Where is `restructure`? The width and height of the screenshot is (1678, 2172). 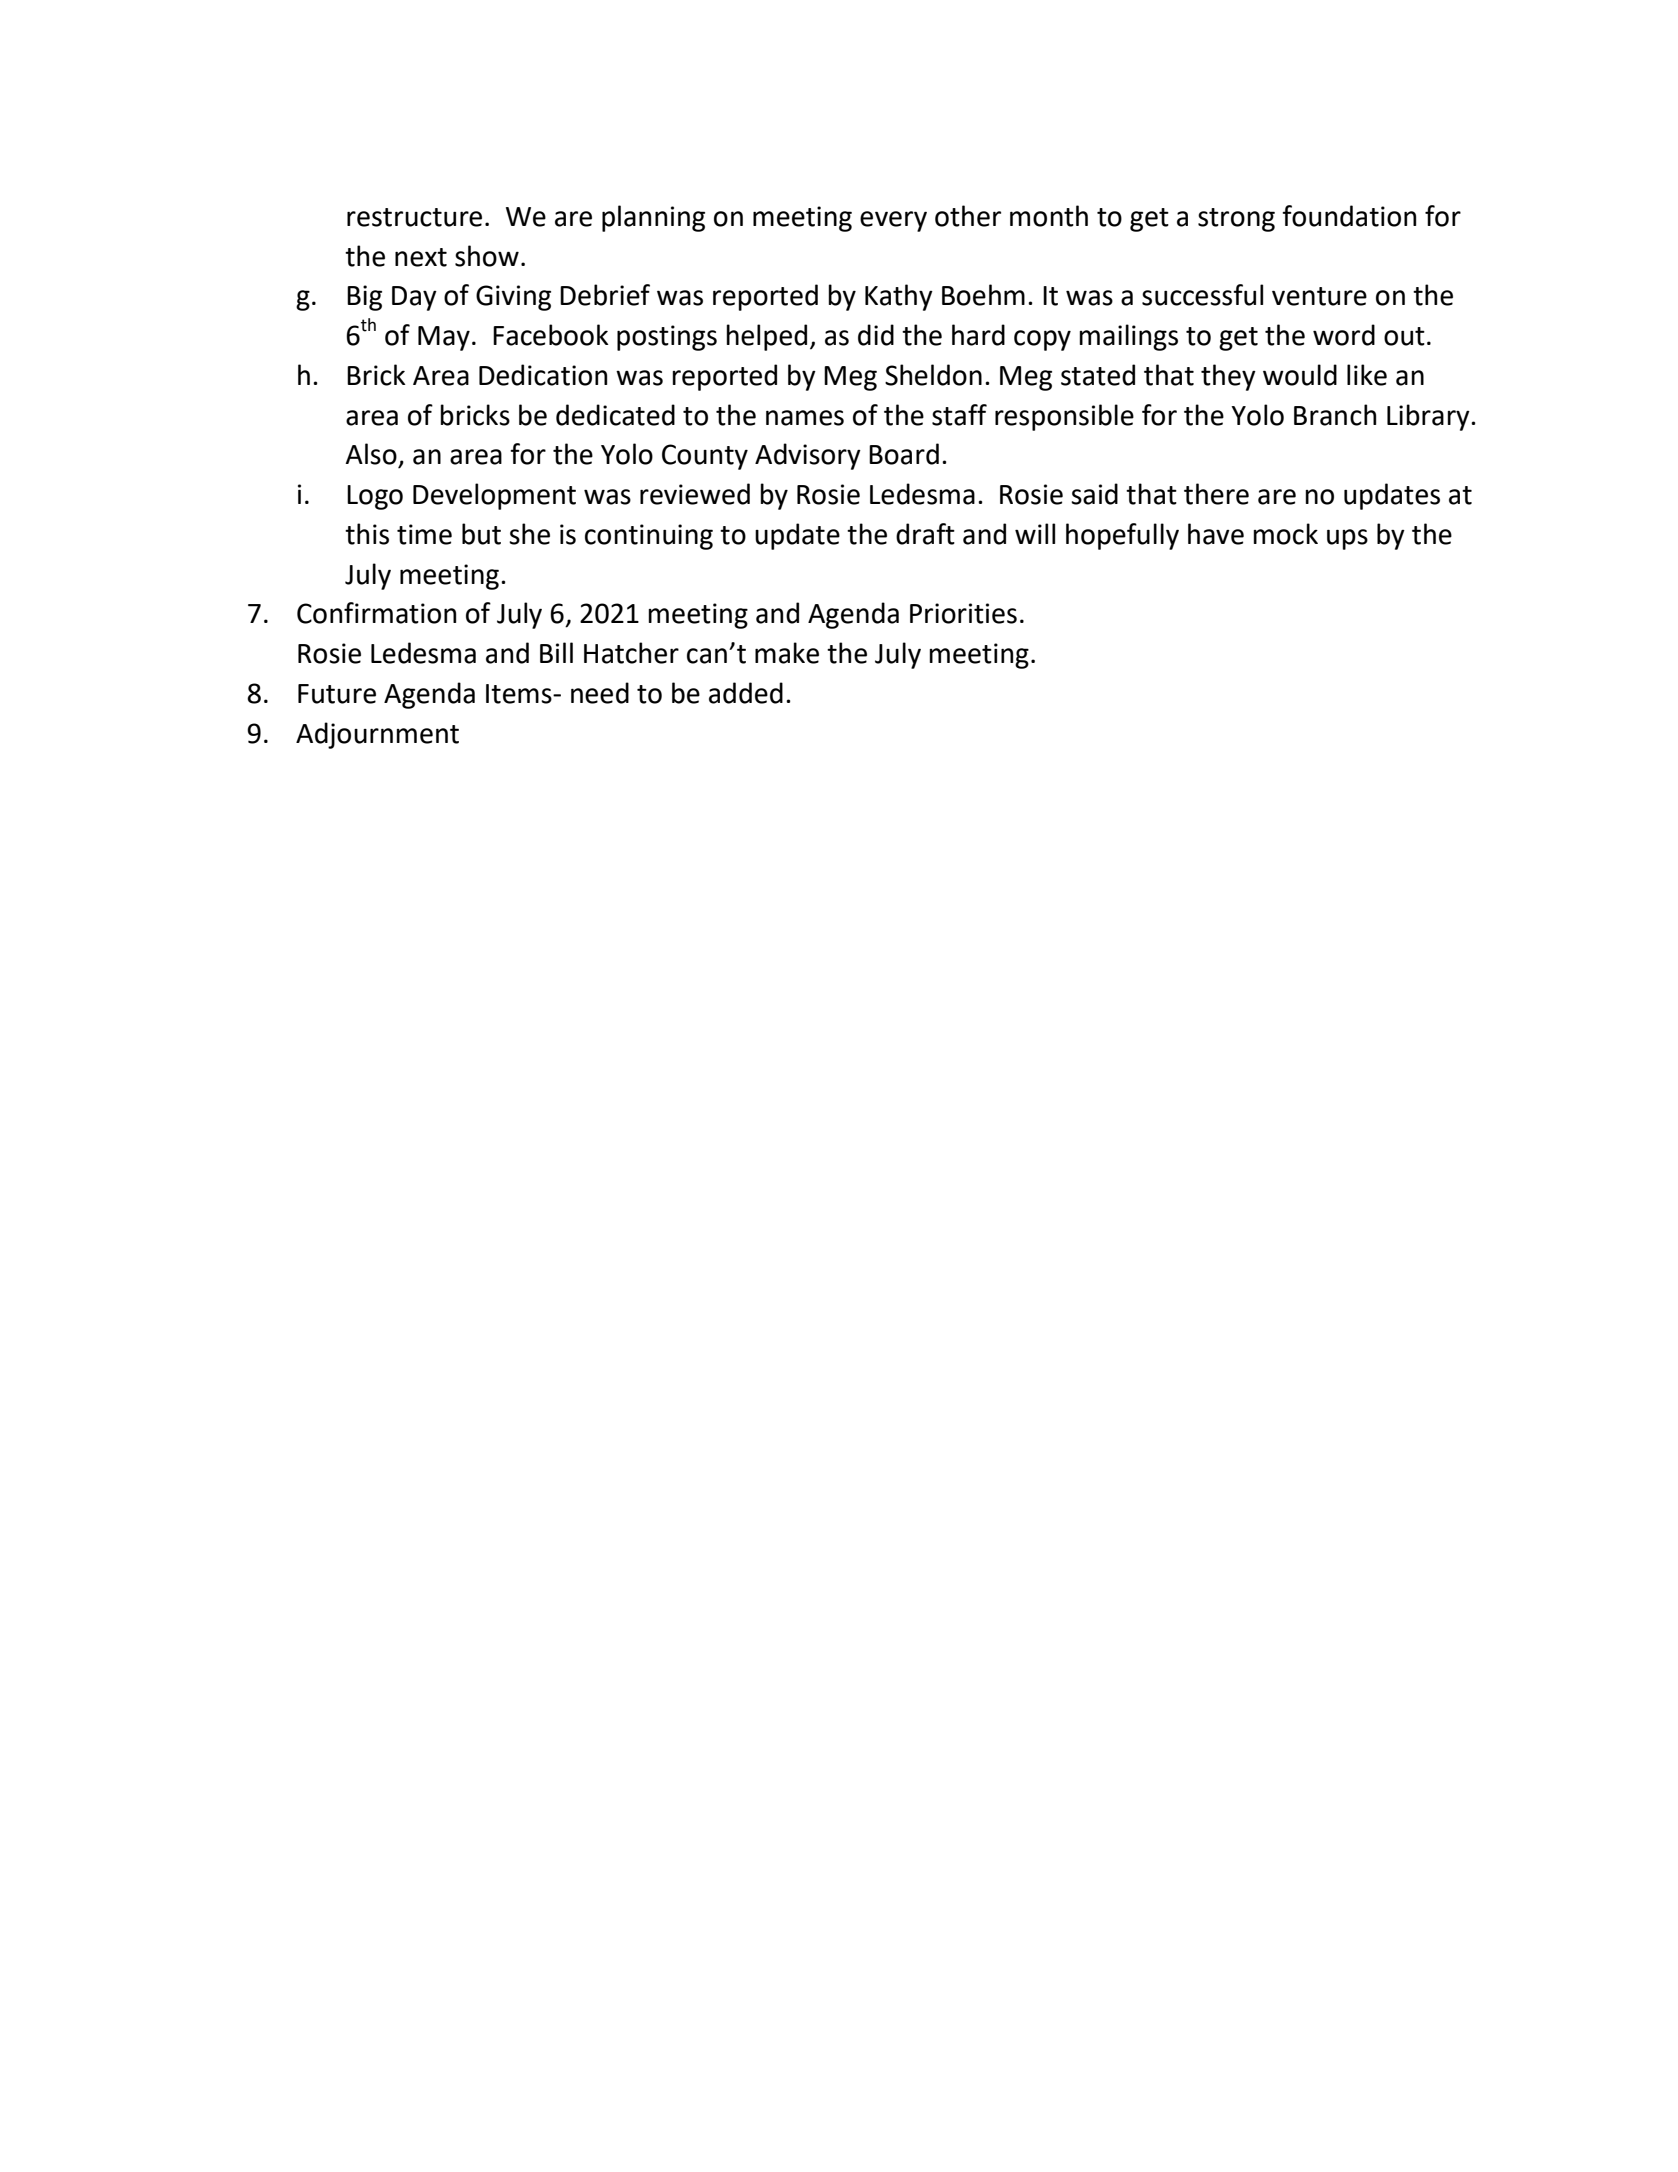 restructure is located at coordinates (414, 217).
